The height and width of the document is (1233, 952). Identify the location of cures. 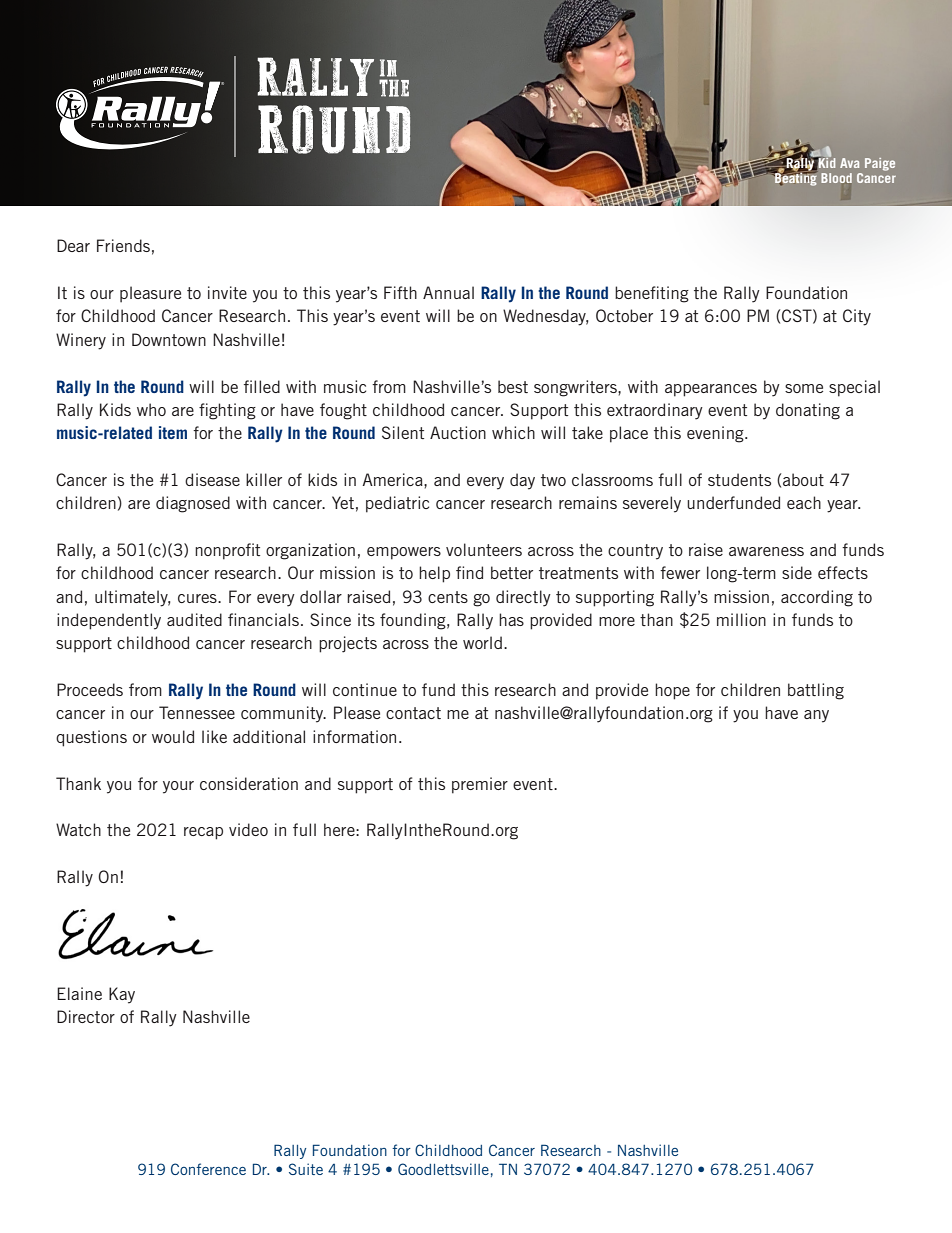
(198, 598).
